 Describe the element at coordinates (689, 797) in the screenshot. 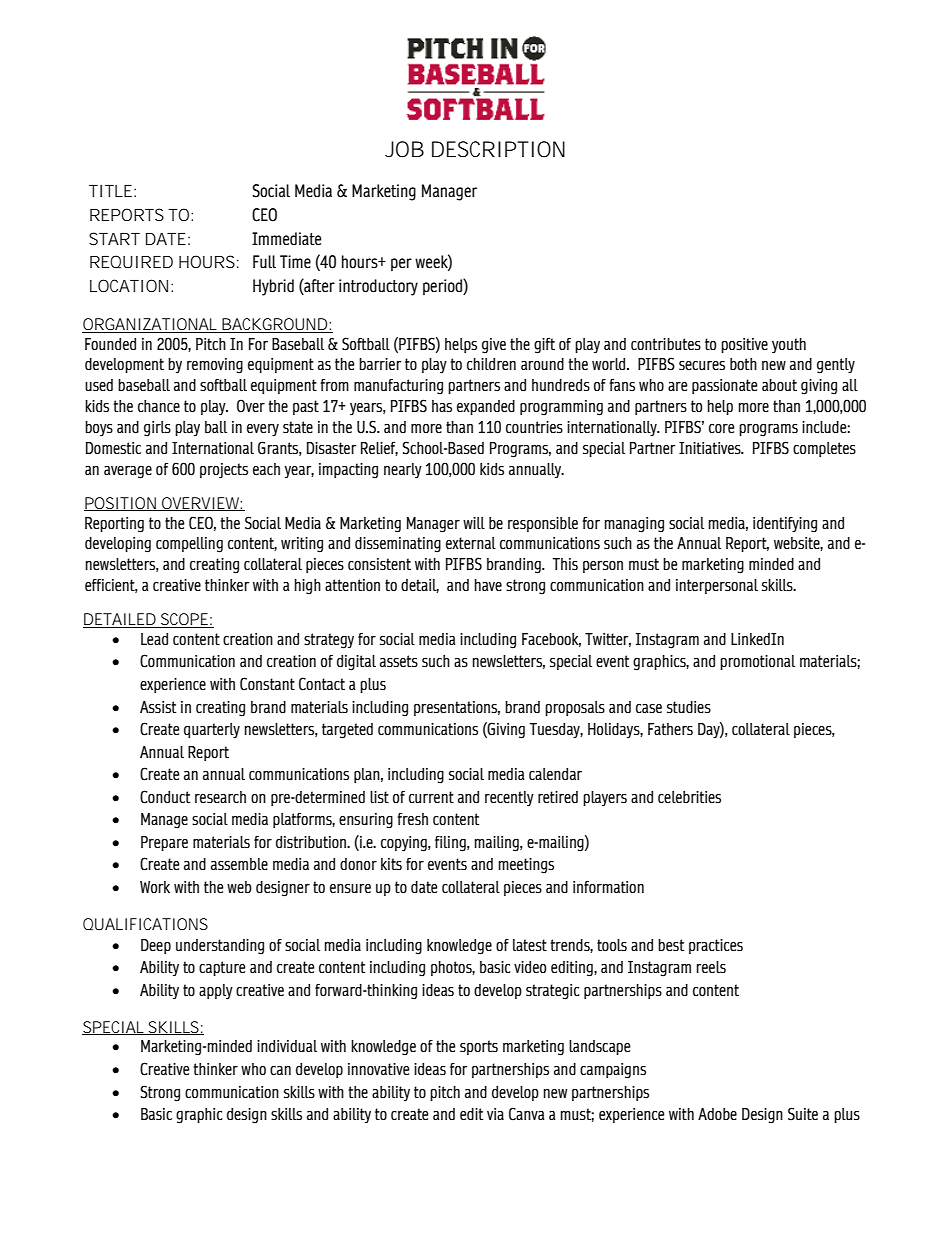

I see `celebrities` at that location.
